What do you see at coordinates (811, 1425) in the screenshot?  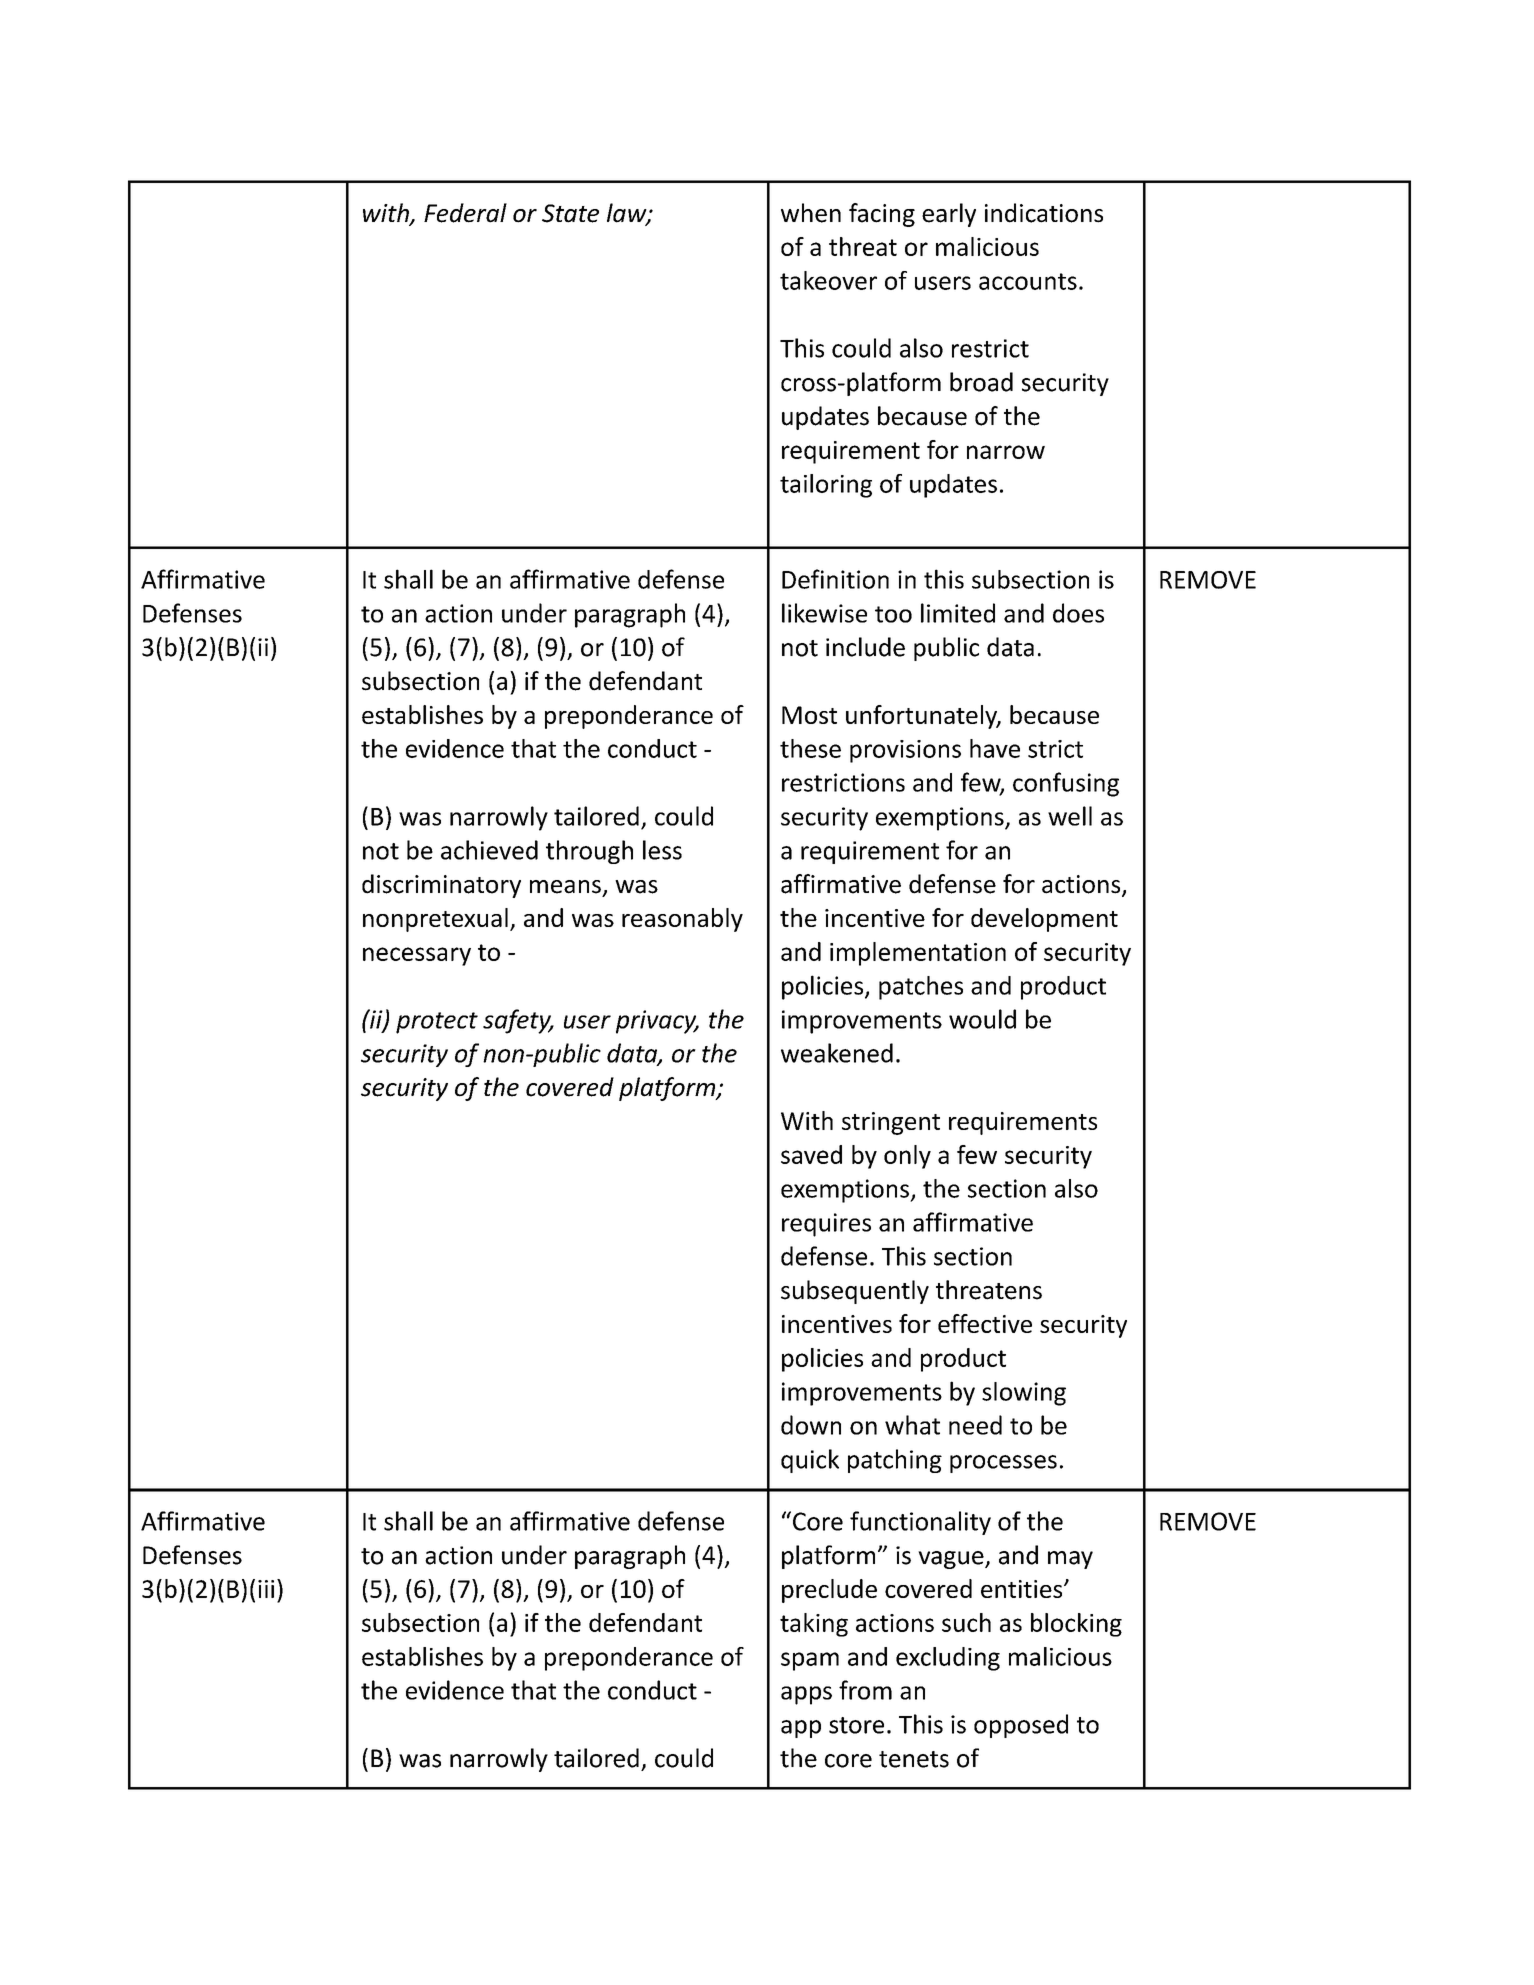 I see `down` at bounding box center [811, 1425].
